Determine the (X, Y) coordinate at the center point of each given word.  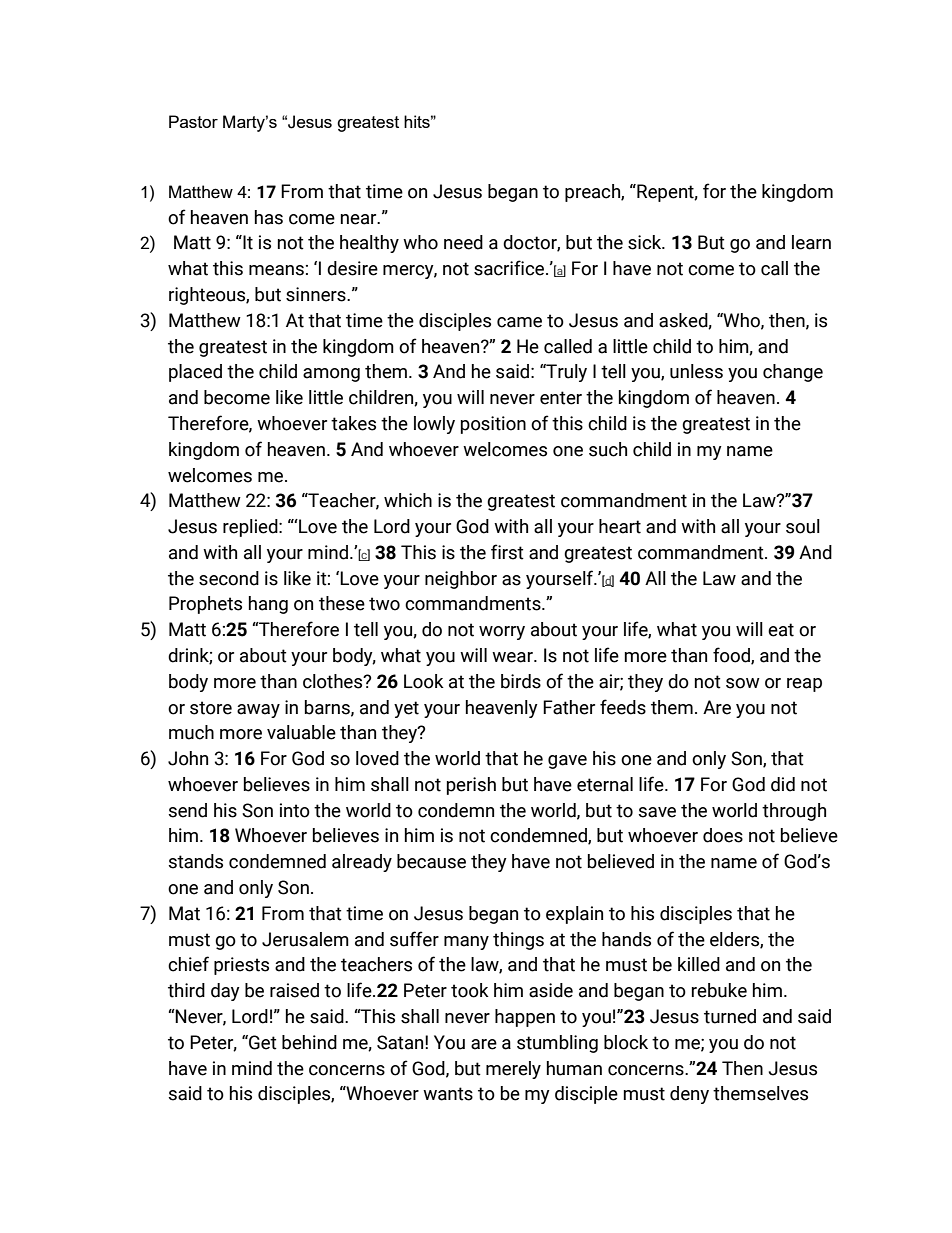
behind (309, 1042)
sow (743, 683)
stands (196, 861)
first (507, 552)
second (229, 578)
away (258, 711)
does (723, 835)
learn (811, 242)
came (519, 322)
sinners (317, 294)
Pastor (193, 121)
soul (803, 526)
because (431, 861)
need (463, 242)
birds (521, 681)
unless (696, 371)
